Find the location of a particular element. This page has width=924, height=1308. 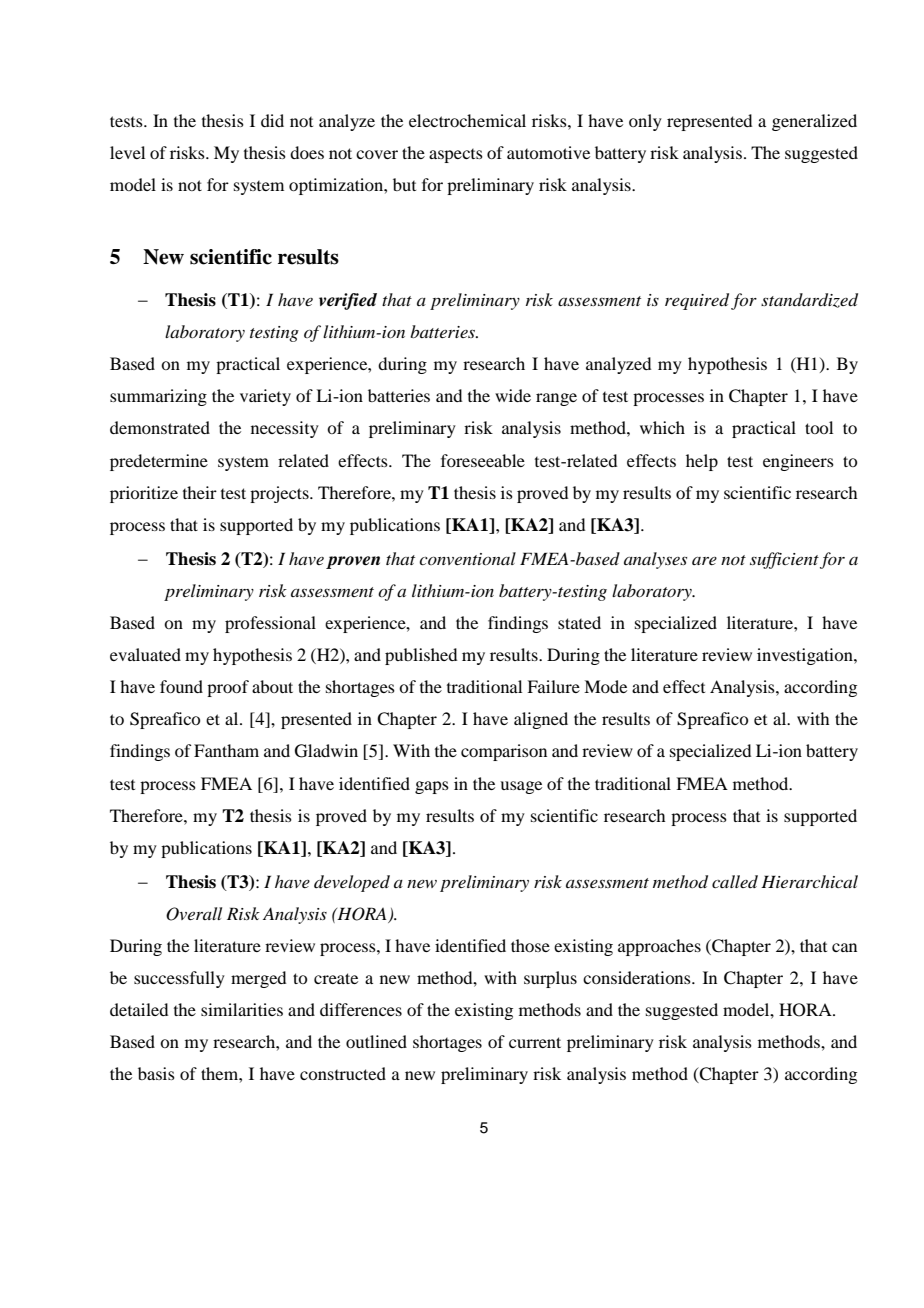

Overall is located at coordinates (194, 914).
